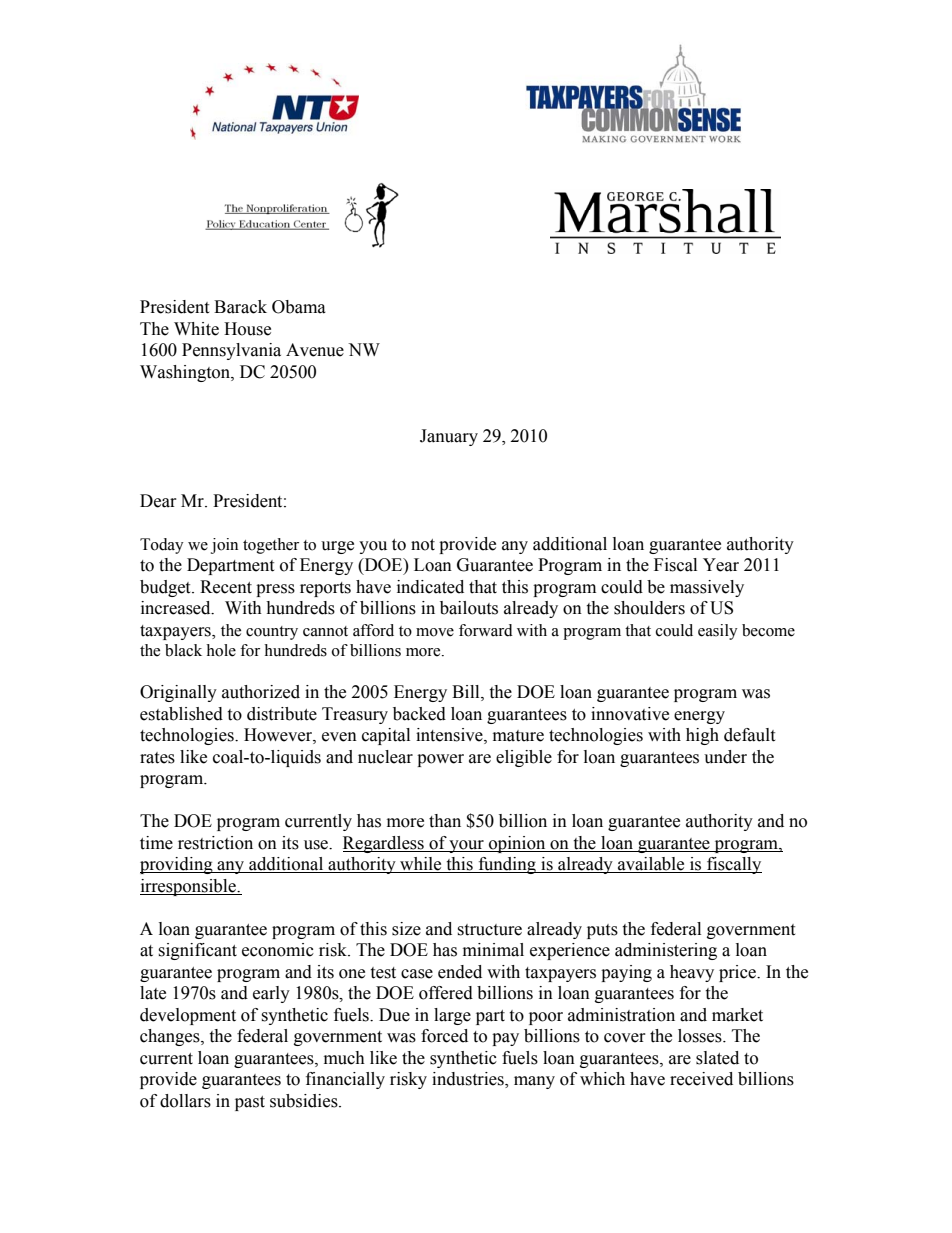  What do you see at coordinates (250, 1103) in the screenshot?
I see `past` at bounding box center [250, 1103].
